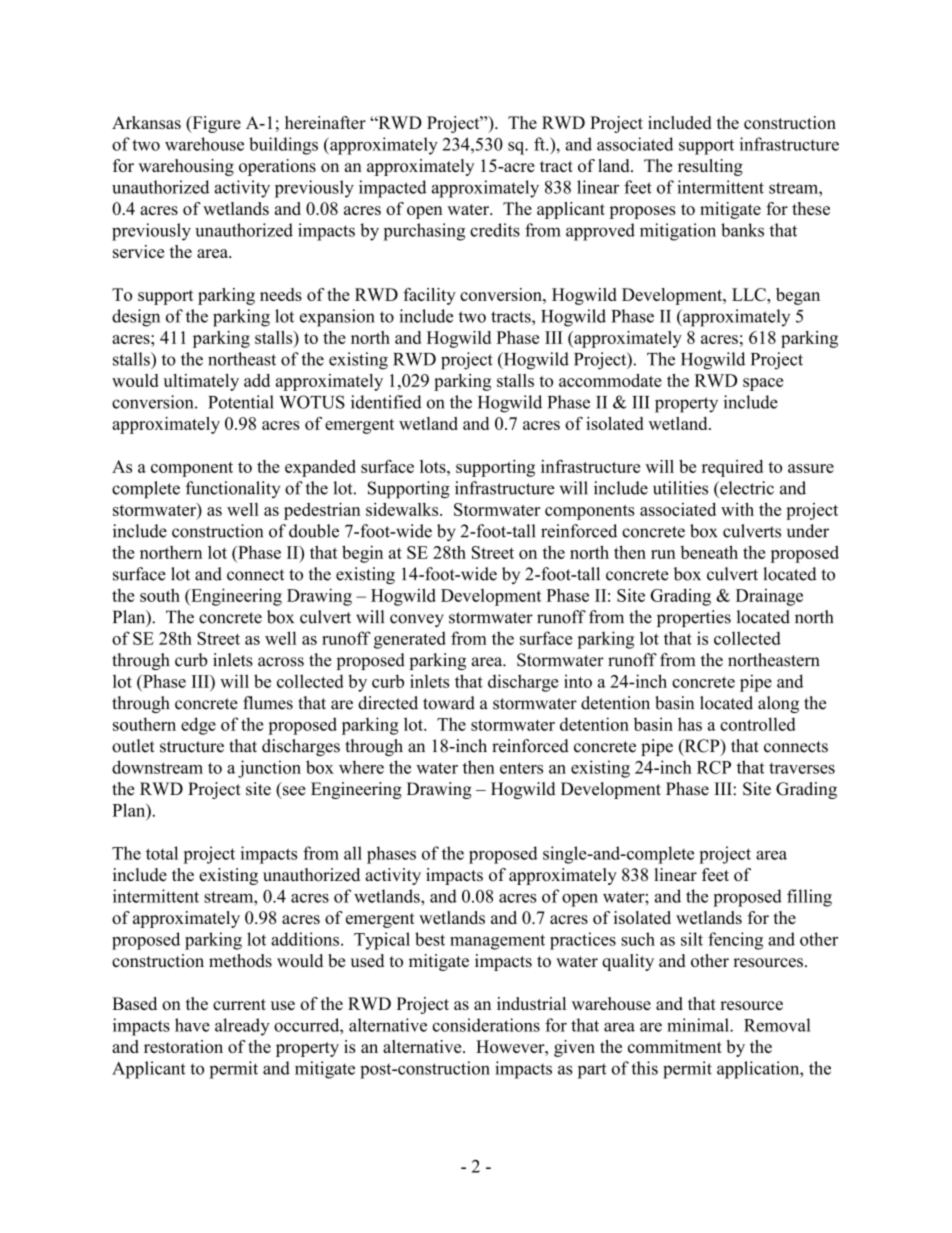 The width and height of the screenshot is (952, 1233). What do you see at coordinates (434, 466) in the screenshot?
I see `lots` at bounding box center [434, 466].
